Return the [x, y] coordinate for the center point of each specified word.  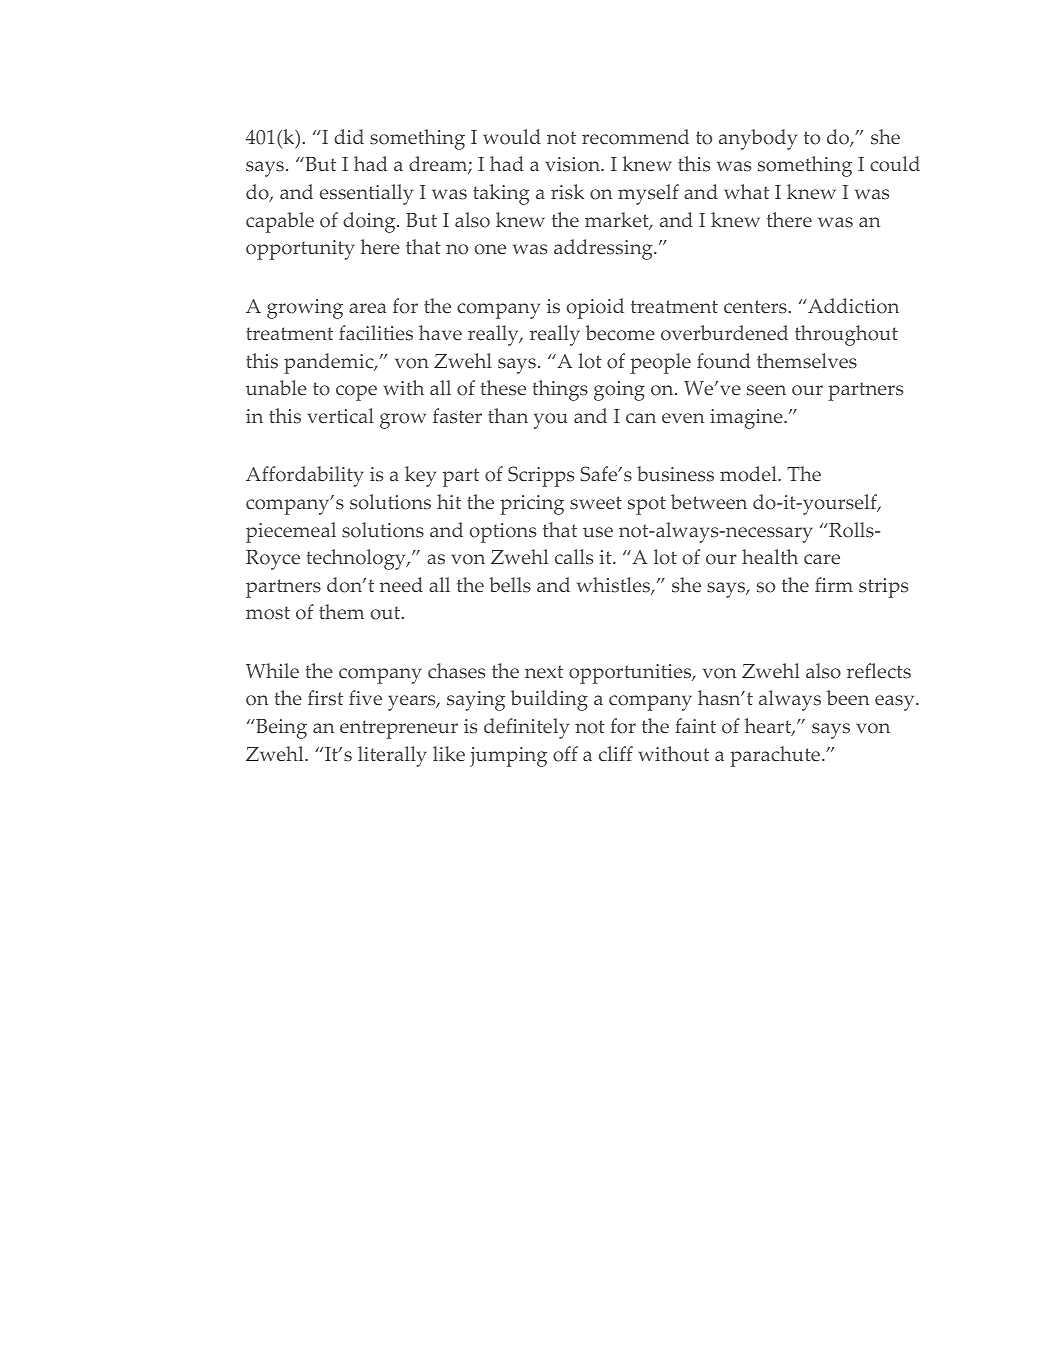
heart [769, 727]
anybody [758, 139]
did [349, 136]
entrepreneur [399, 729]
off [565, 754]
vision [573, 164]
